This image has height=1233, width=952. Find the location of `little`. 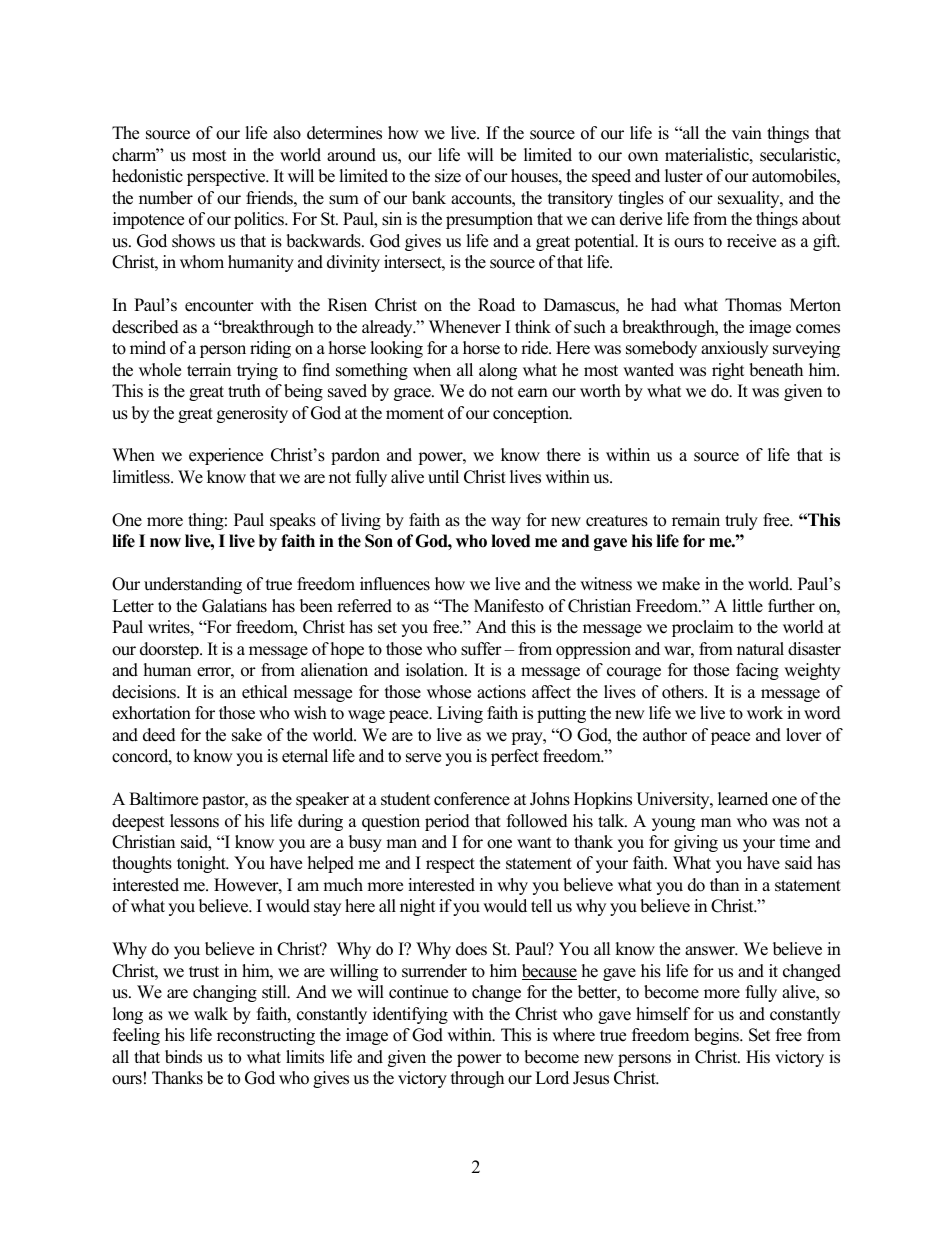

little is located at coordinates (747, 606).
